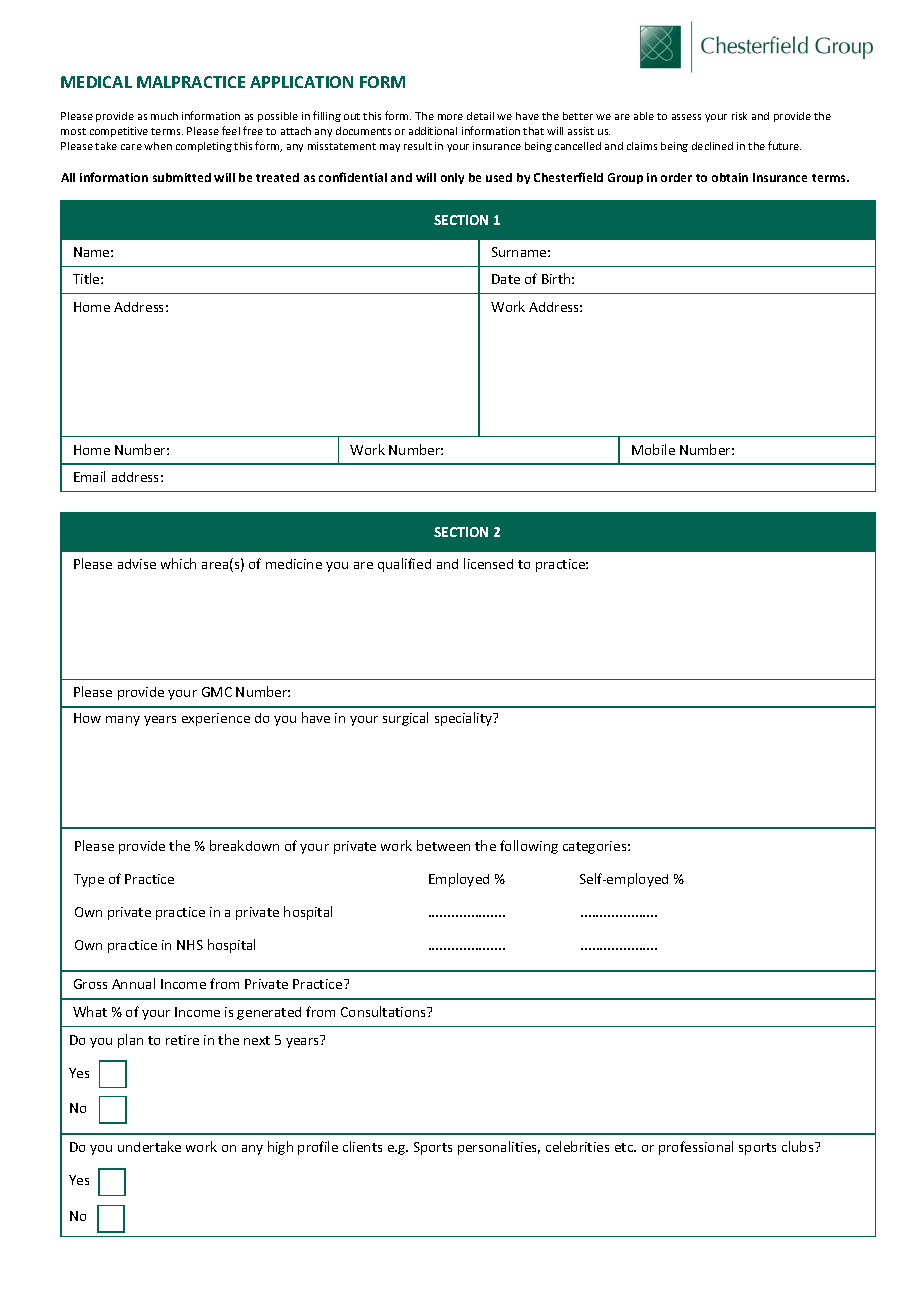  Describe the element at coordinates (465, 719) in the document. I see `speciality` at that location.
